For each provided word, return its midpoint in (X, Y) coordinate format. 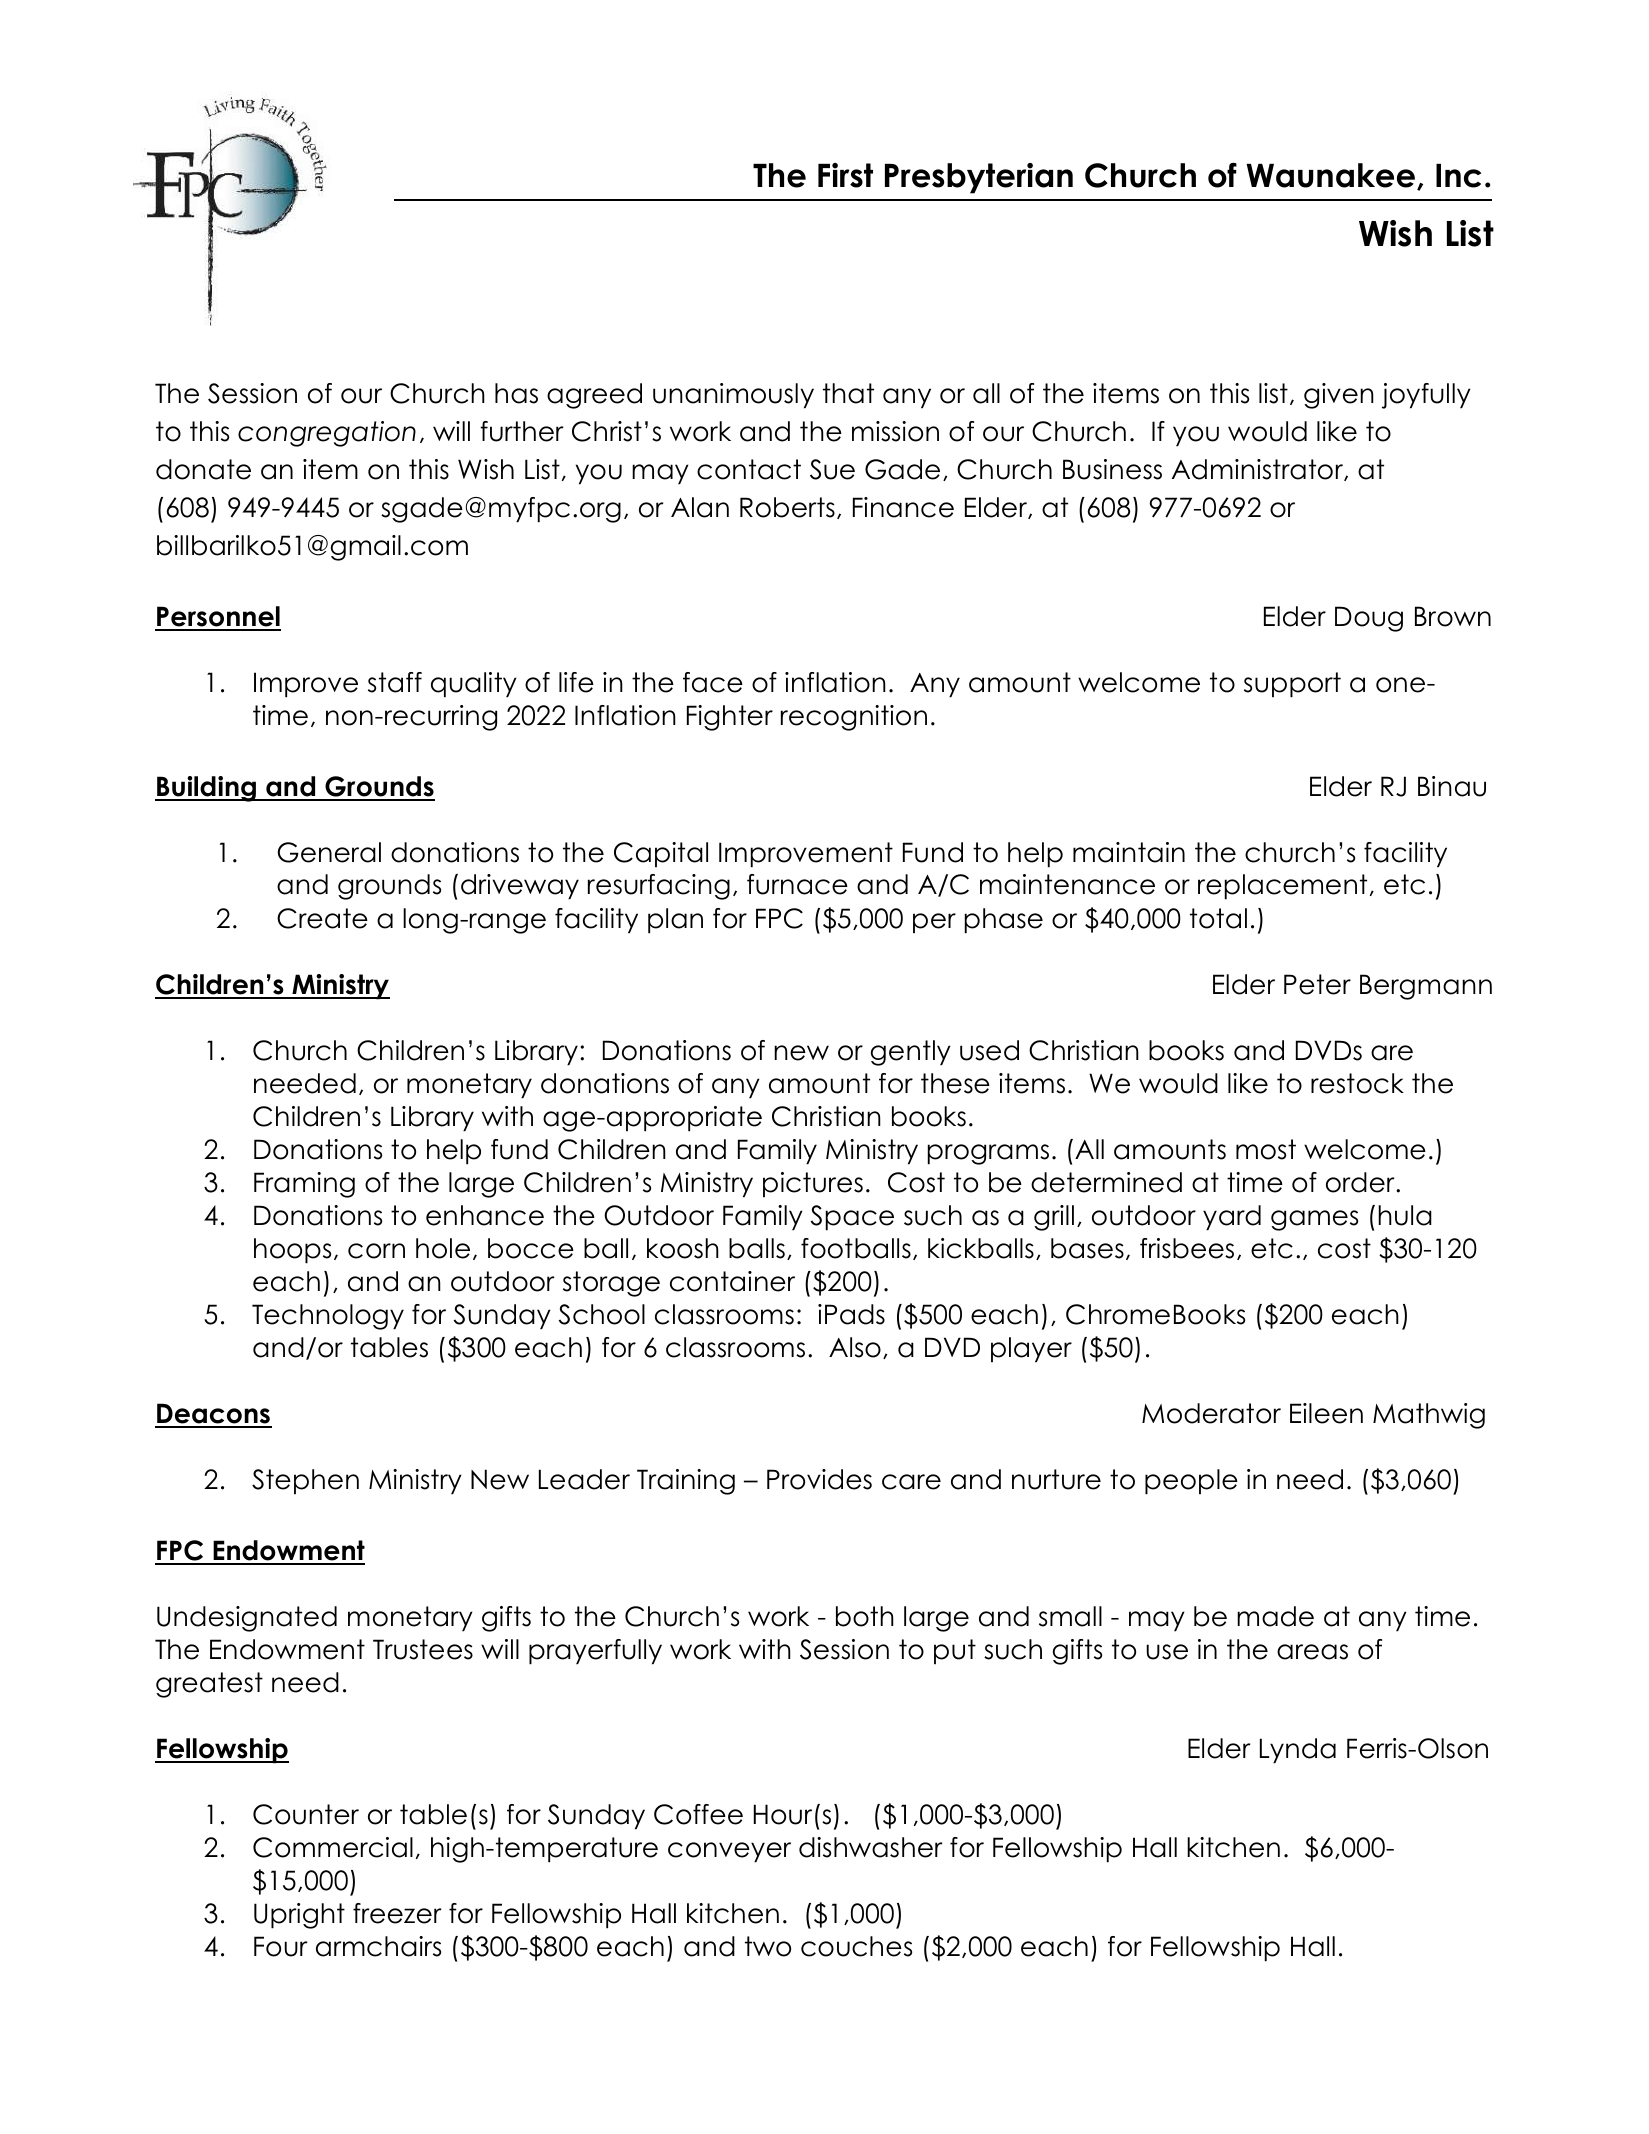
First (845, 175)
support (1292, 685)
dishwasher (870, 1847)
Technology (328, 1317)
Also (855, 1347)
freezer (397, 1913)
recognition (854, 718)
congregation (327, 434)
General (329, 852)
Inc (1458, 176)
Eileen (1326, 1413)
